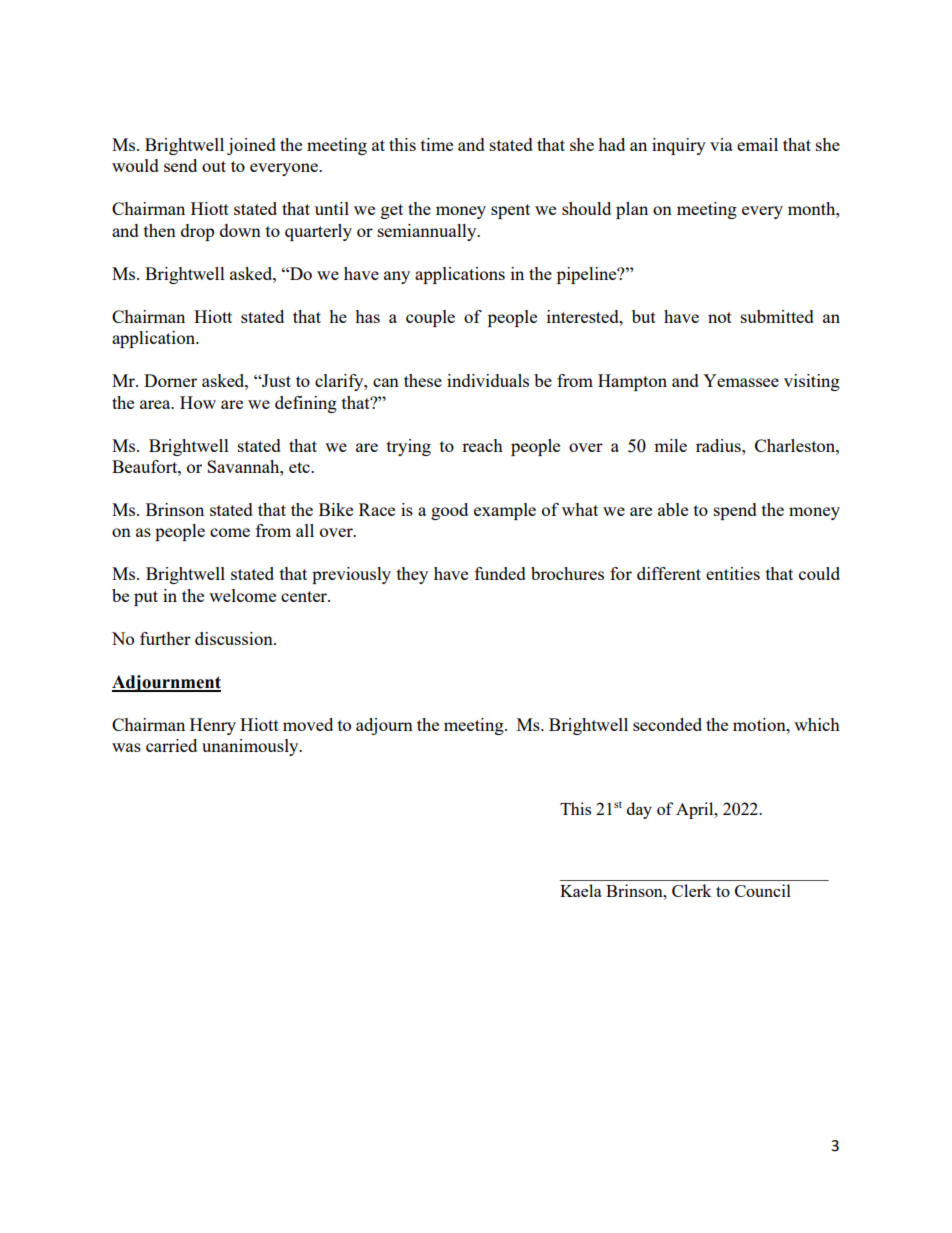  Describe the element at coordinates (198, 402) in the screenshot. I see `How` at that location.
